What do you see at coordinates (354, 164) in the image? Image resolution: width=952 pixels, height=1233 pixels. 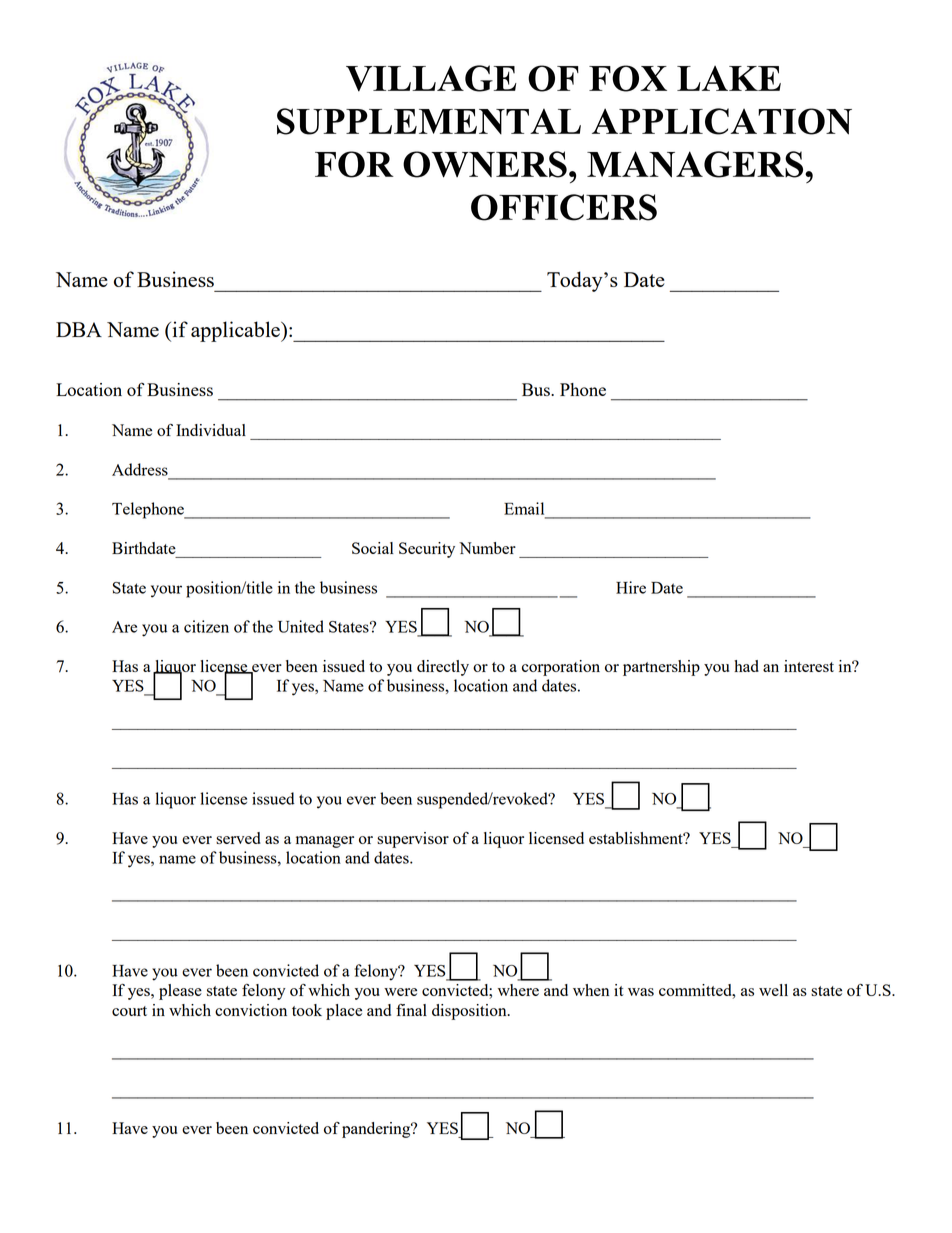 I see `FOR` at bounding box center [354, 164].
